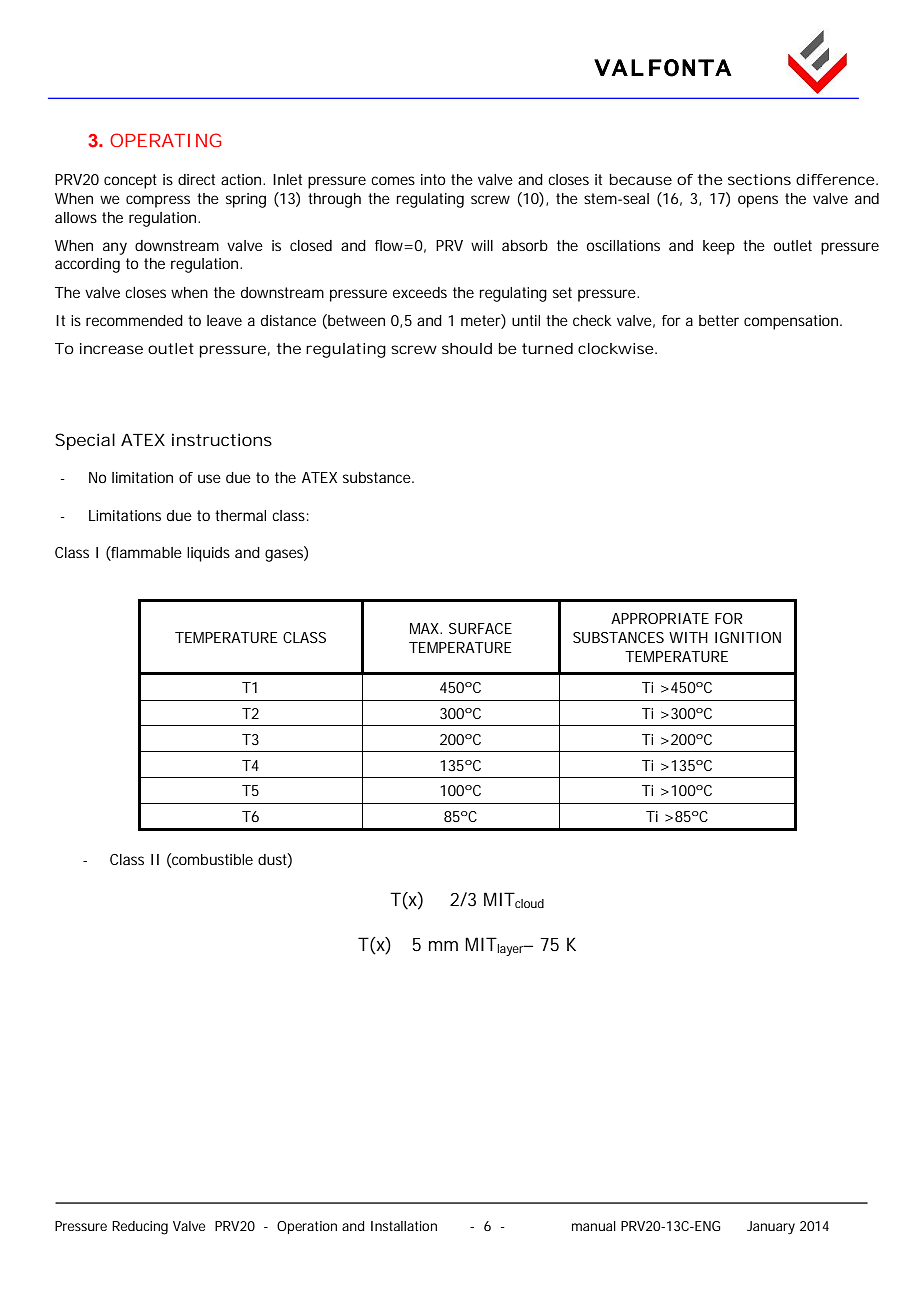  I want to click on Operation, so click(307, 1227).
